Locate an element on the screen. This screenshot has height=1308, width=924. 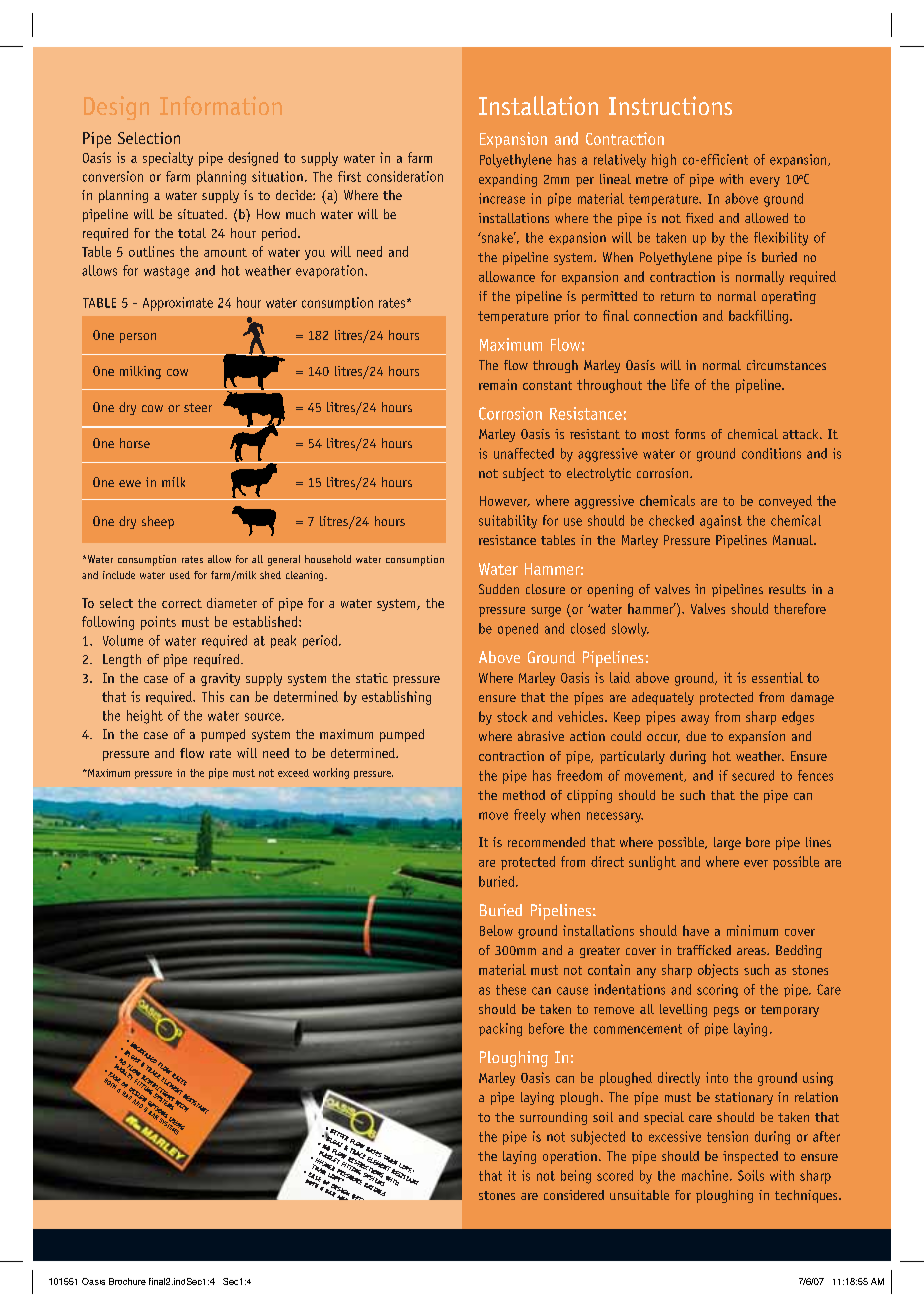
high is located at coordinates (664, 161).
